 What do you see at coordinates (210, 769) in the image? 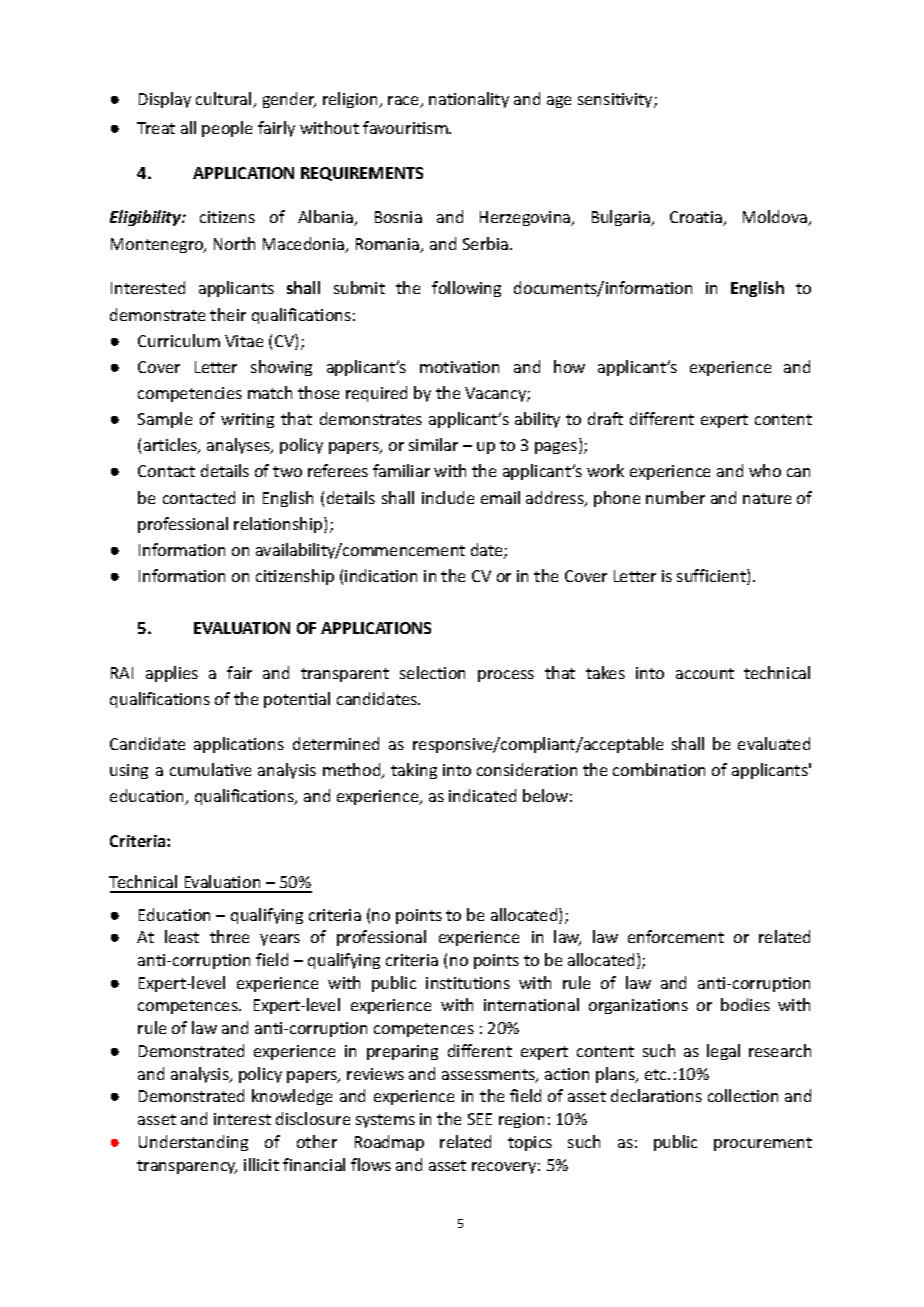
I see `cumulative` at bounding box center [210, 769].
